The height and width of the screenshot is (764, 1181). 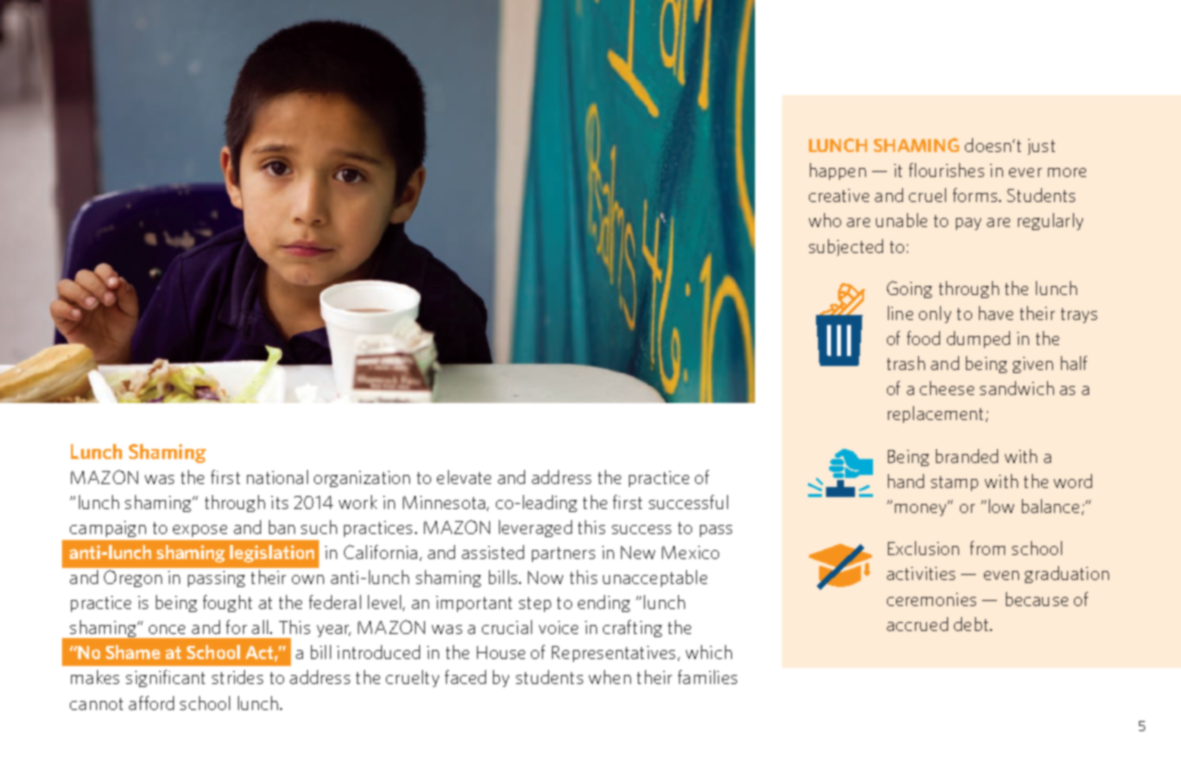 I want to click on elevate, so click(x=464, y=477).
